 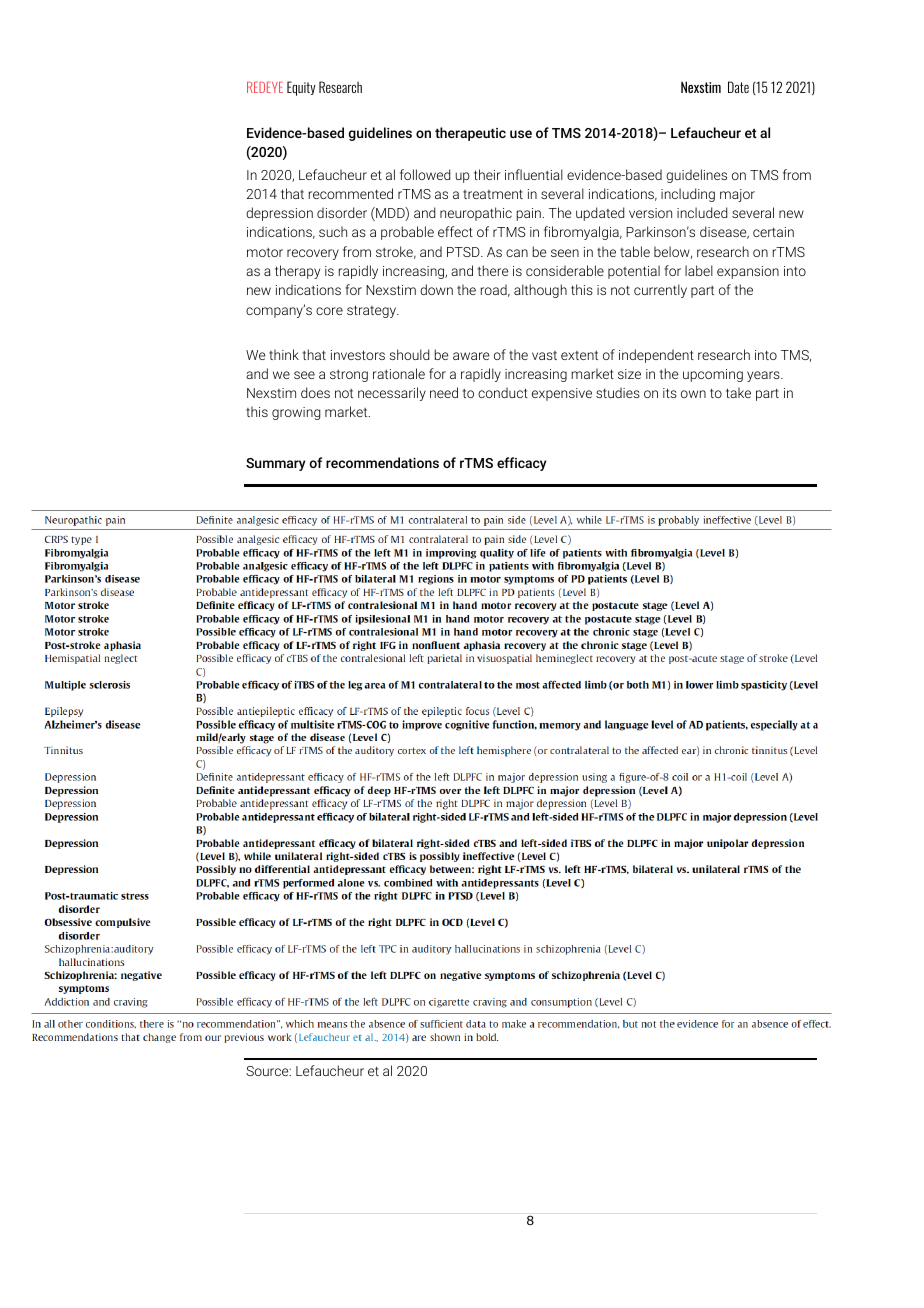 What do you see at coordinates (470, 134) in the page?
I see `therapeutic` at bounding box center [470, 134].
